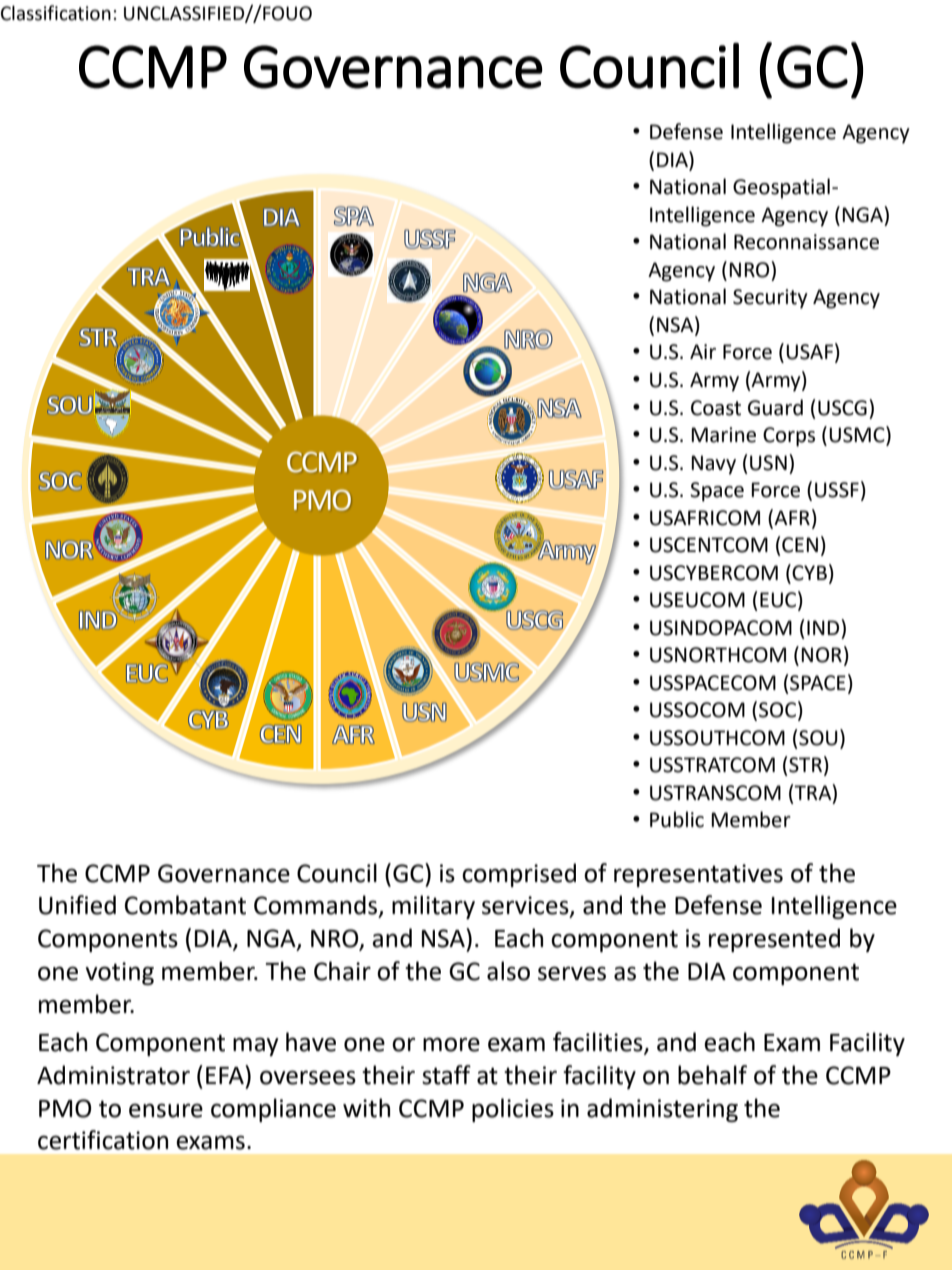  Describe the element at coordinates (770, 299) in the screenshot. I see `Security` at that location.
